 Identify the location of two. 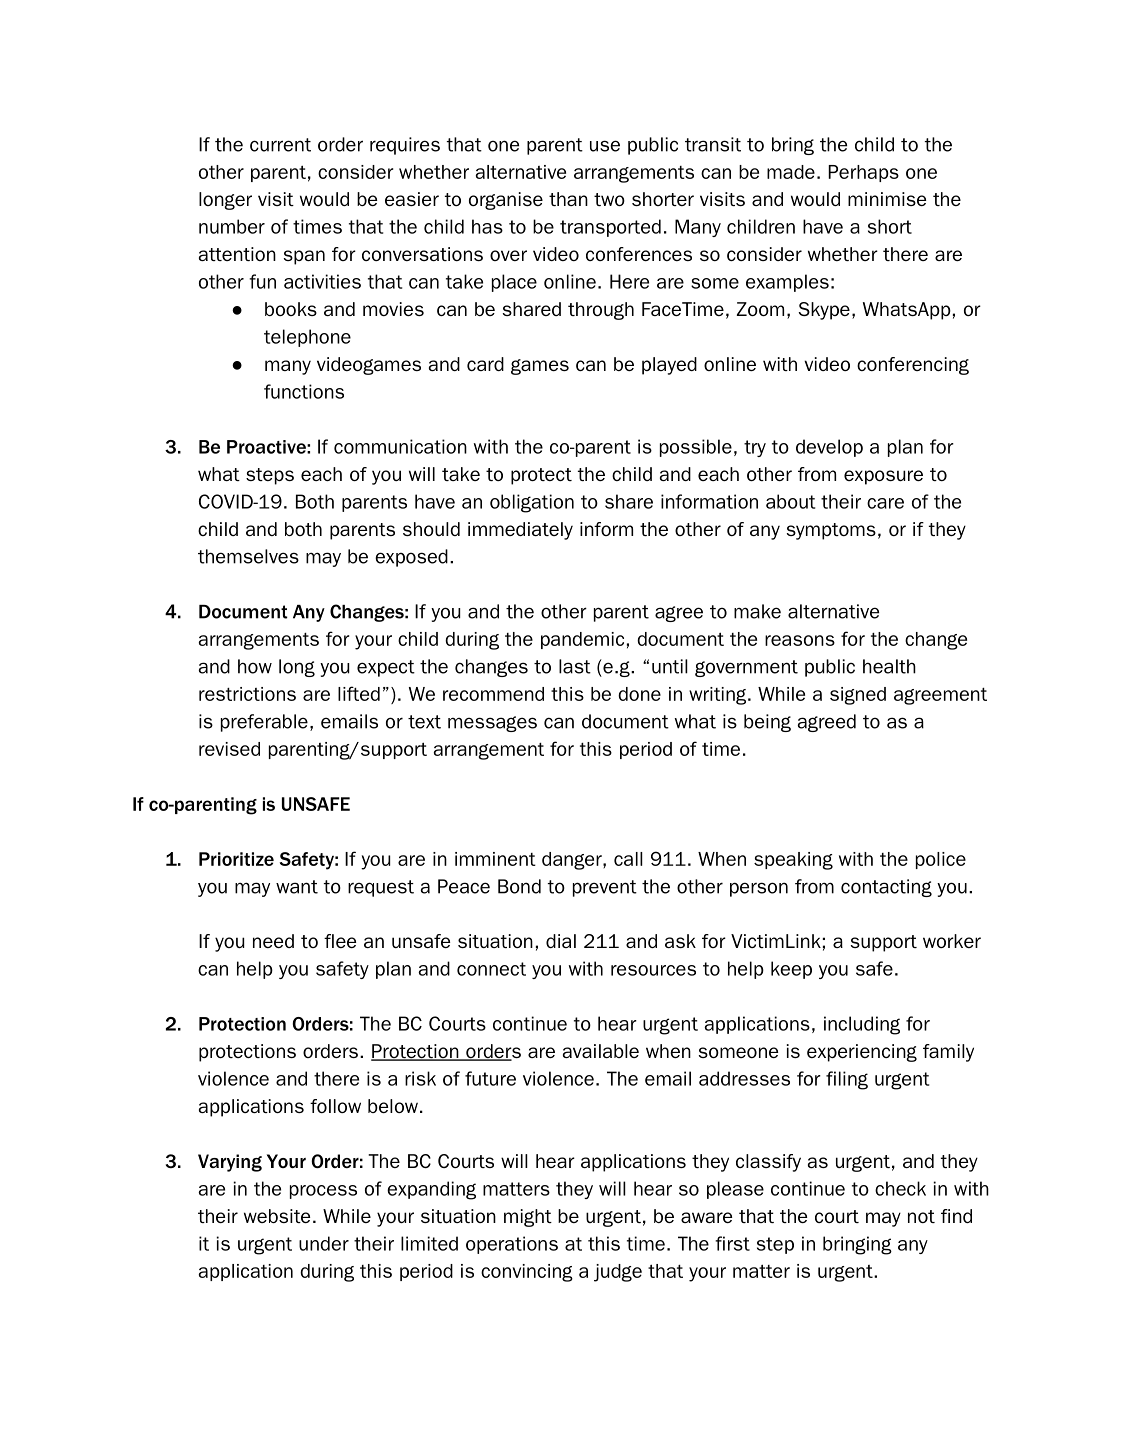
(609, 199).
